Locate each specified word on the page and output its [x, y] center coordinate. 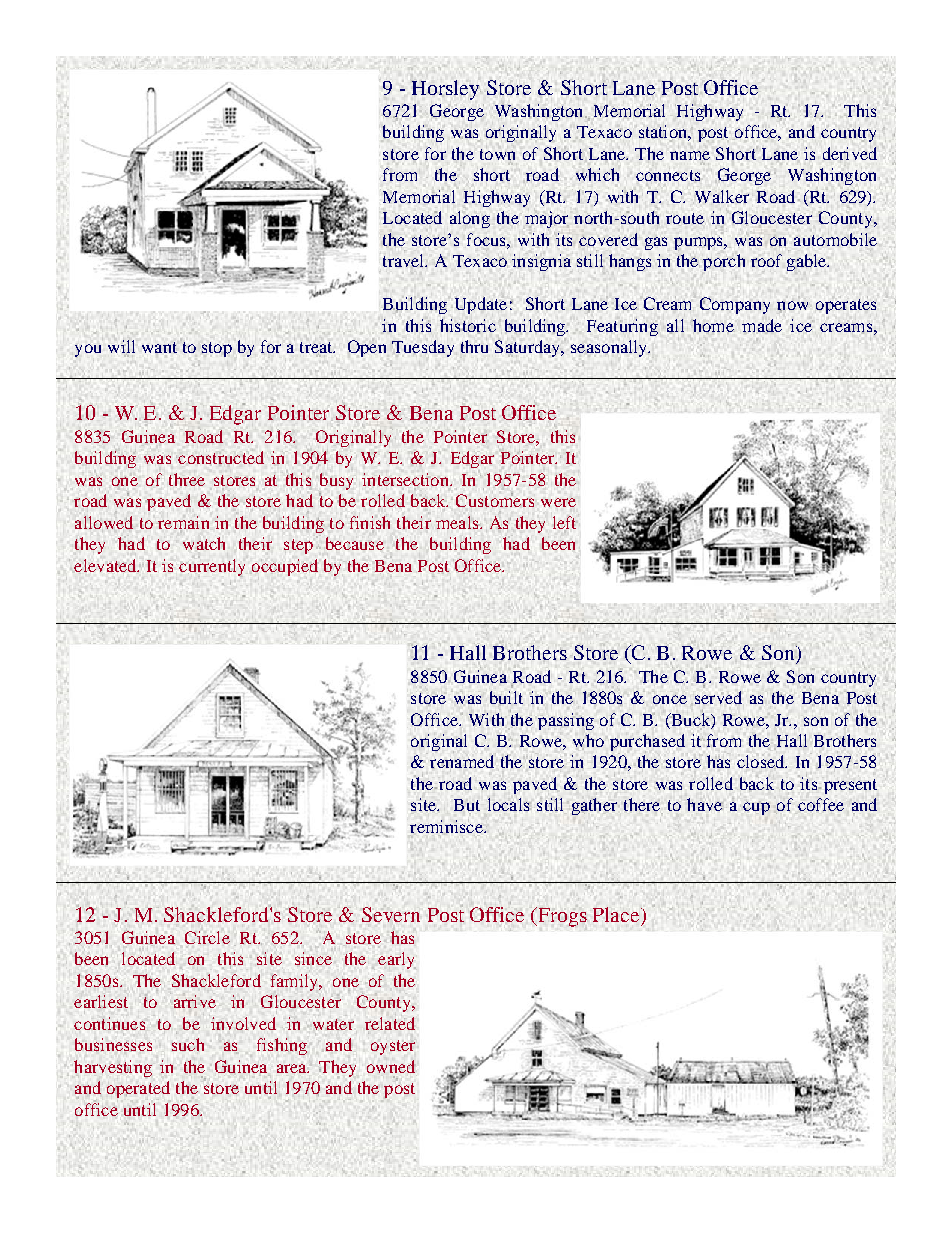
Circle [207, 937]
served [718, 697]
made [762, 325]
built [506, 697]
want [159, 347]
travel [405, 260]
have [704, 804]
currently [212, 567]
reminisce [447, 826]
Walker [722, 196]
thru [474, 346]
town [497, 154]
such [188, 1044]
